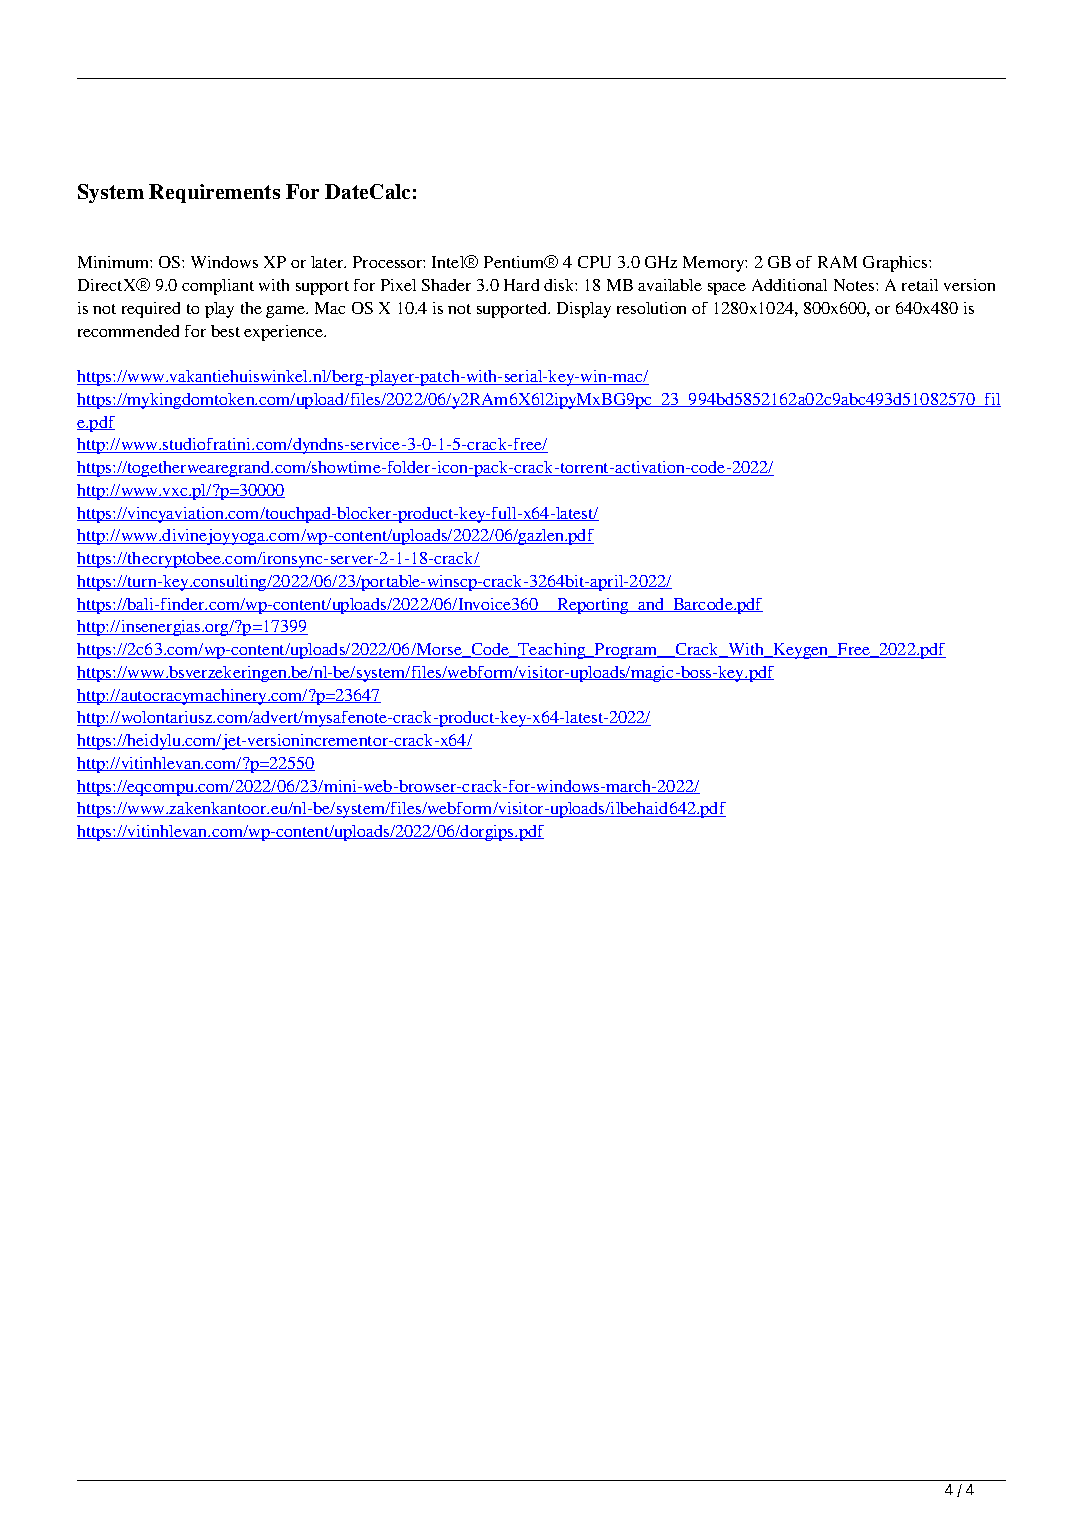 Image resolution: width=1083 pixels, height=1532 pixels. What do you see at coordinates (225, 331) in the screenshot?
I see `best` at bounding box center [225, 331].
